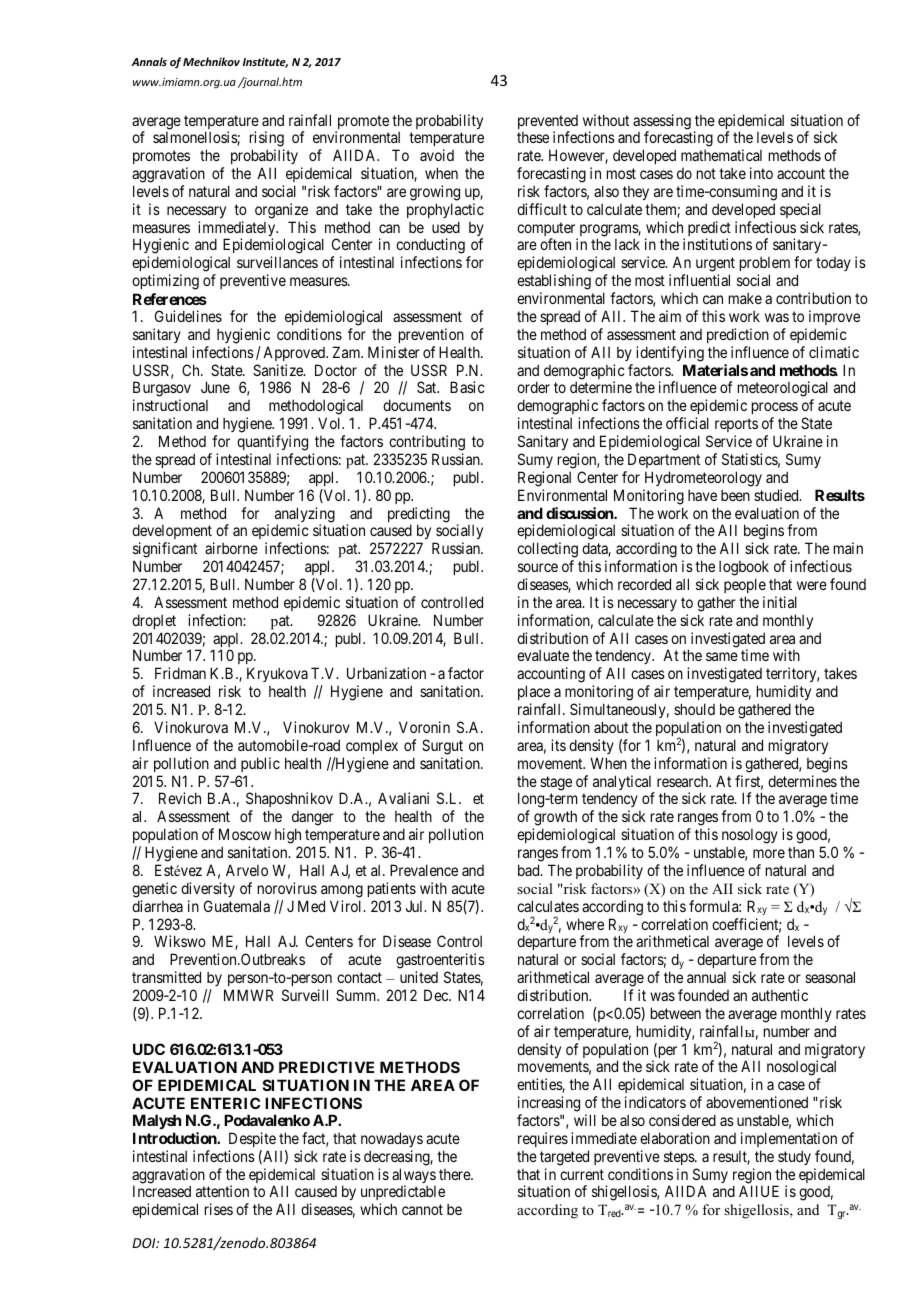  I want to click on prevented, so click(548, 123).
